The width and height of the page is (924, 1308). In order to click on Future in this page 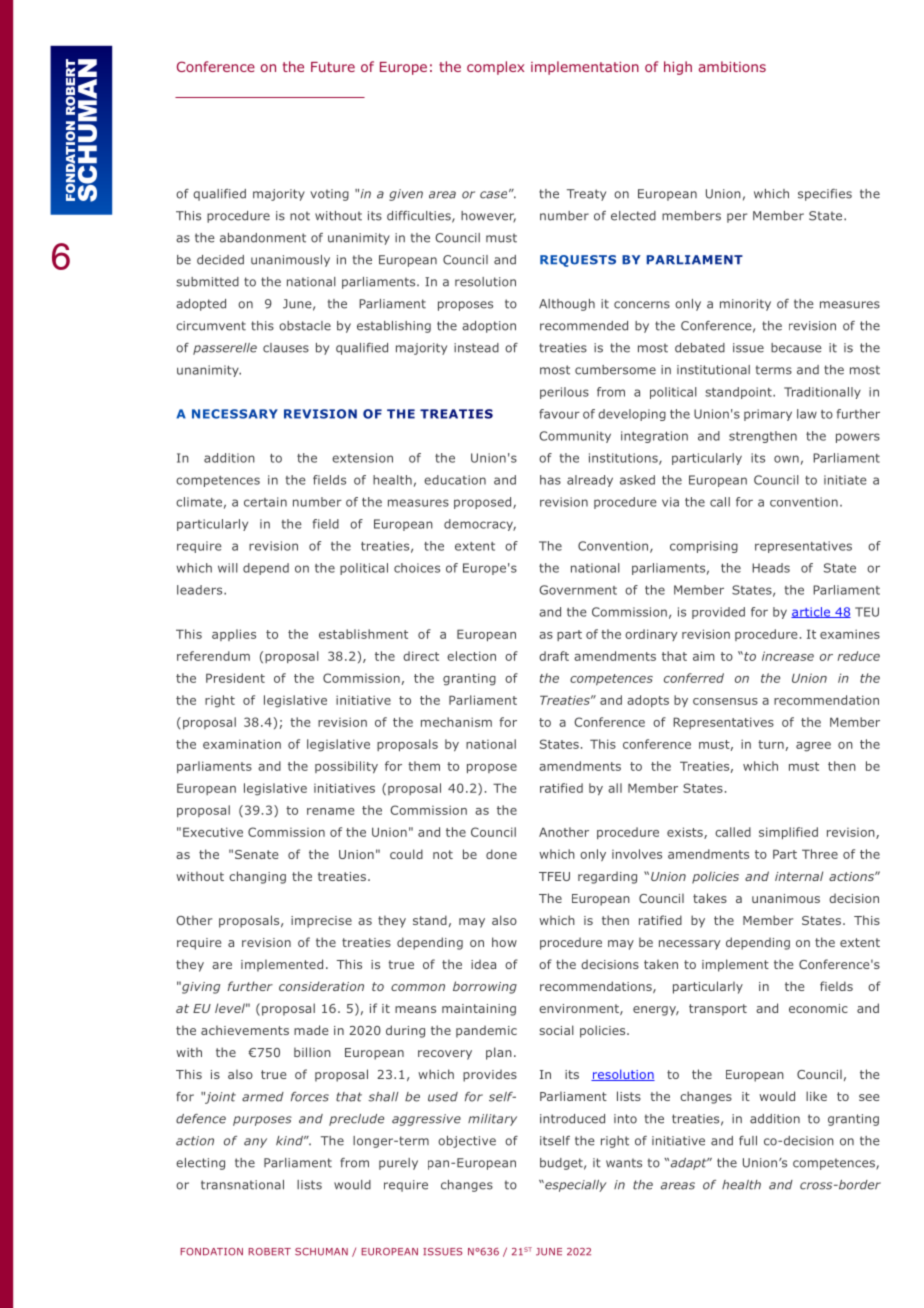, I will do `click(333, 67)`.
